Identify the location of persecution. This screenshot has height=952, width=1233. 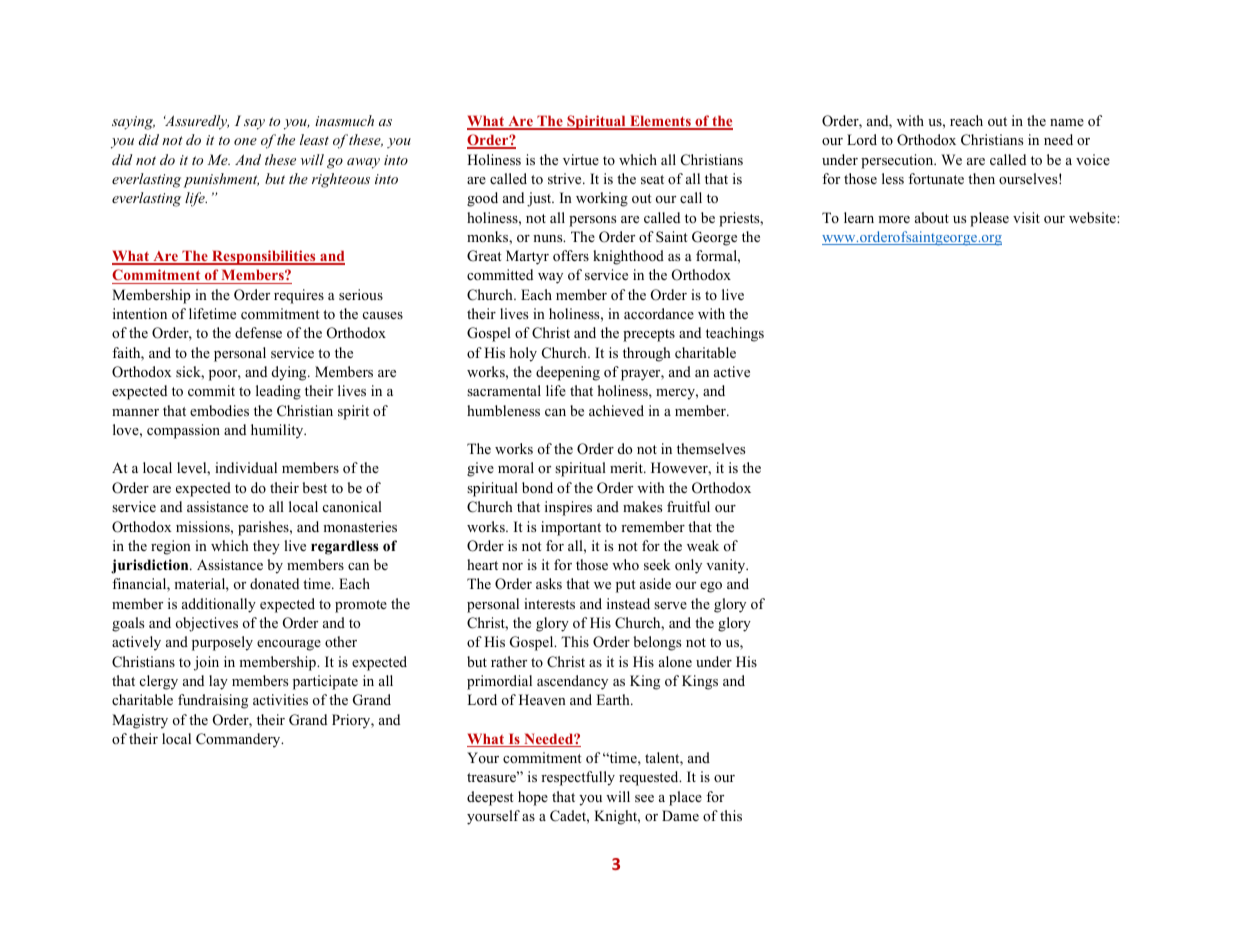
(898, 161).
